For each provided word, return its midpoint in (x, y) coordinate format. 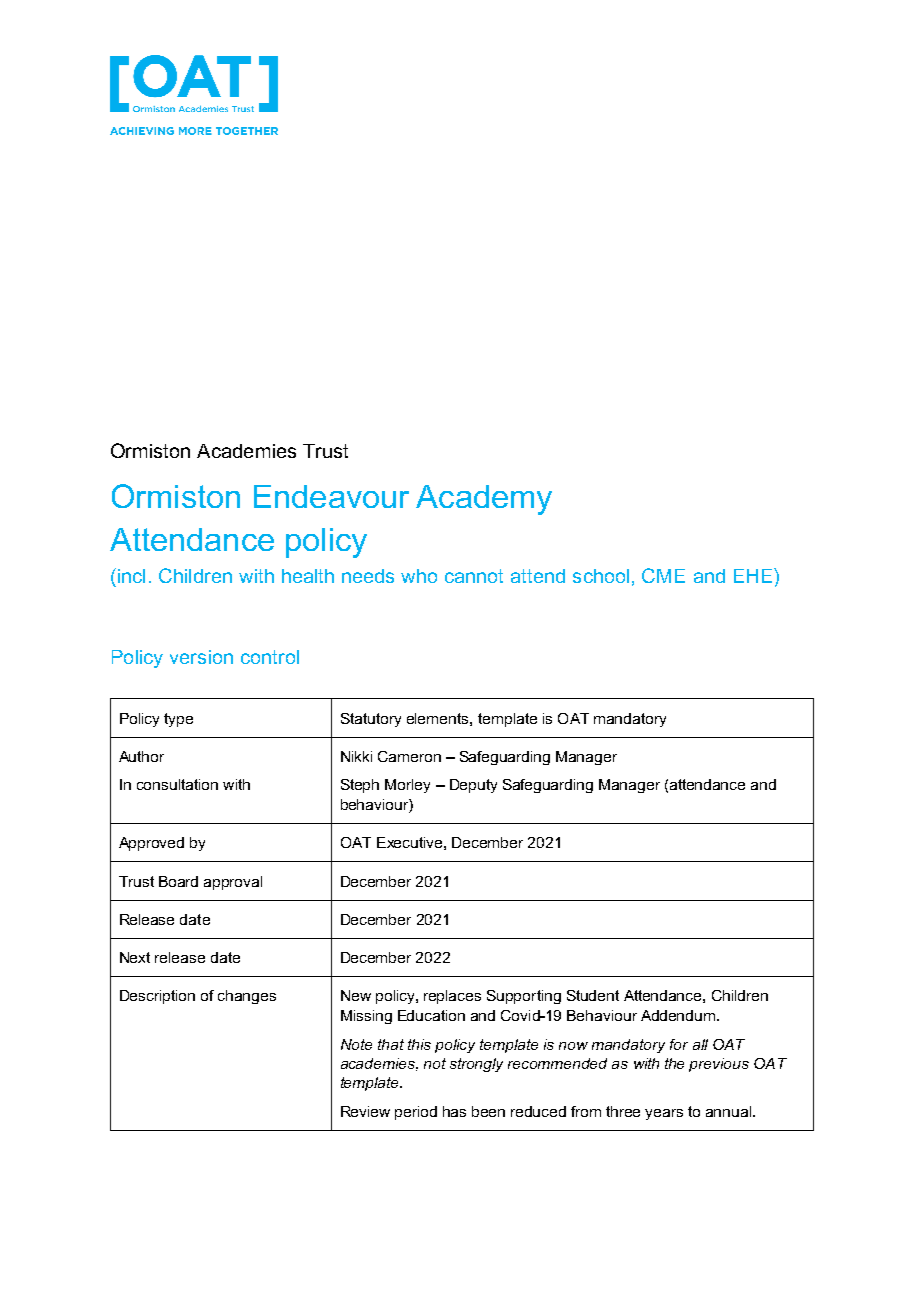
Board (178, 881)
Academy (484, 500)
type (178, 720)
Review (365, 1111)
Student (593, 995)
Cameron (409, 756)
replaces (452, 997)
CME (663, 575)
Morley (407, 786)
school (601, 576)
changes (247, 997)
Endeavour (331, 496)
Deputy (473, 786)
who (419, 576)
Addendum (679, 1015)
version (201, 657)
